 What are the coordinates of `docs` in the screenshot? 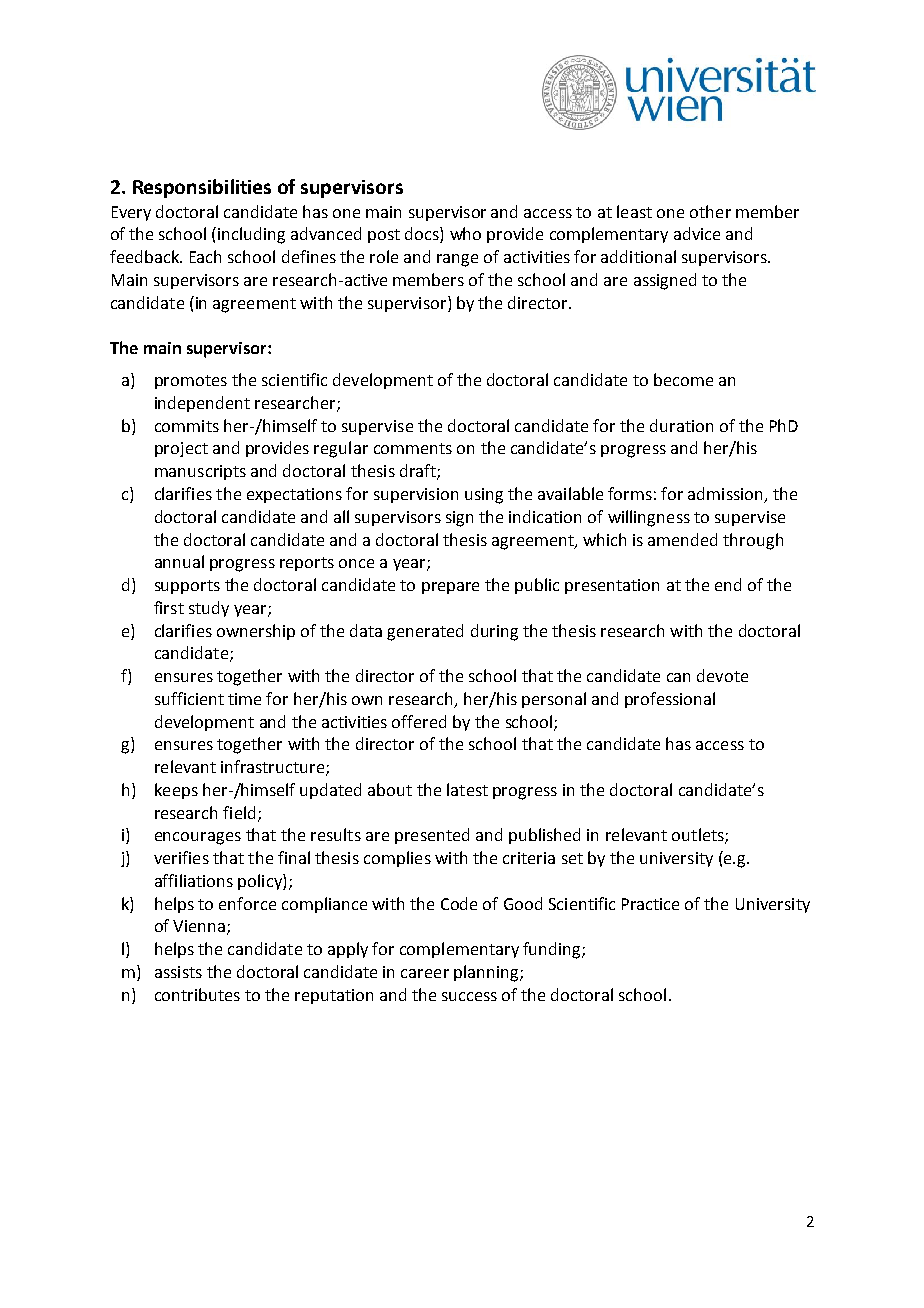 It's located at (423, 235).
